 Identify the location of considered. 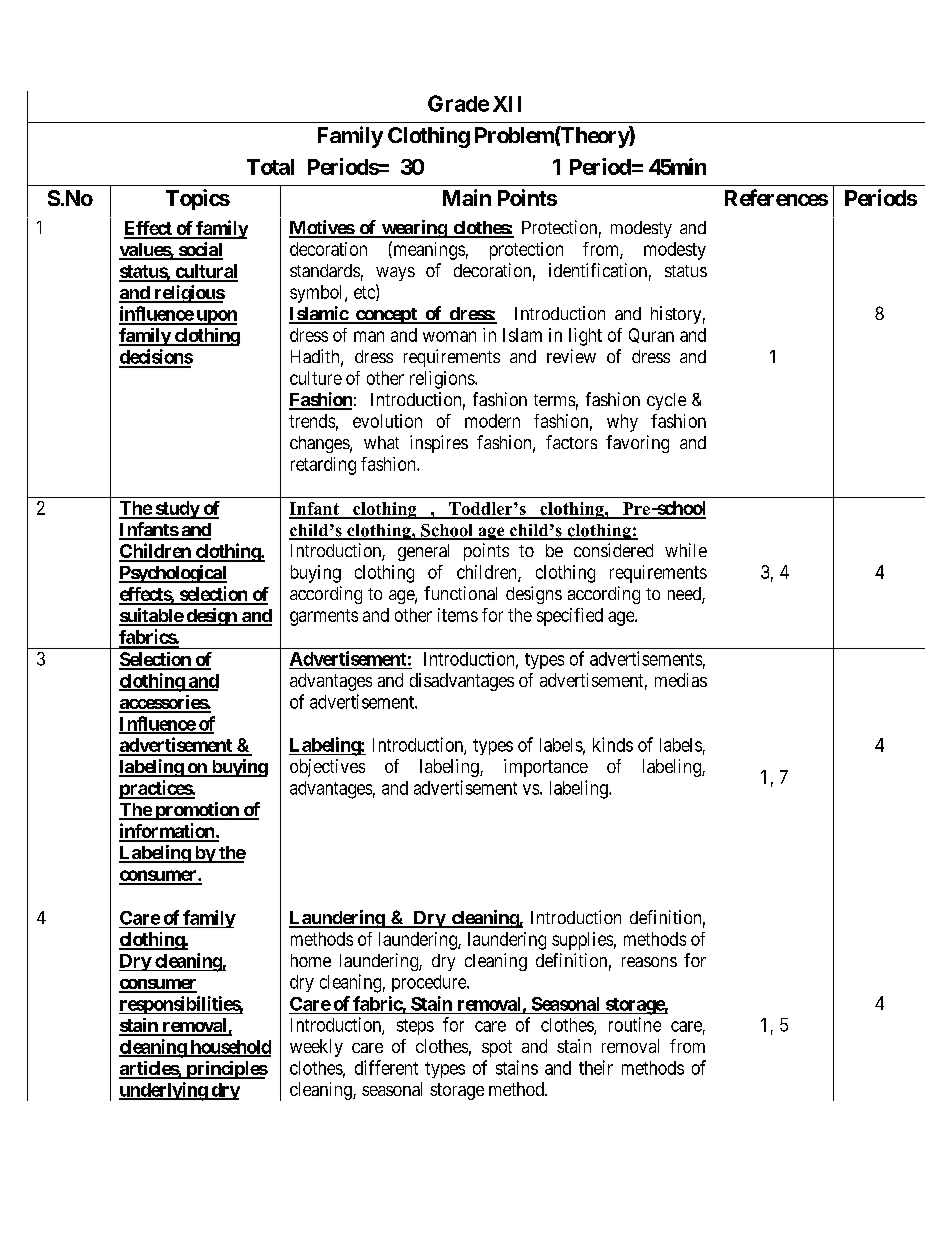
(613, 550).
